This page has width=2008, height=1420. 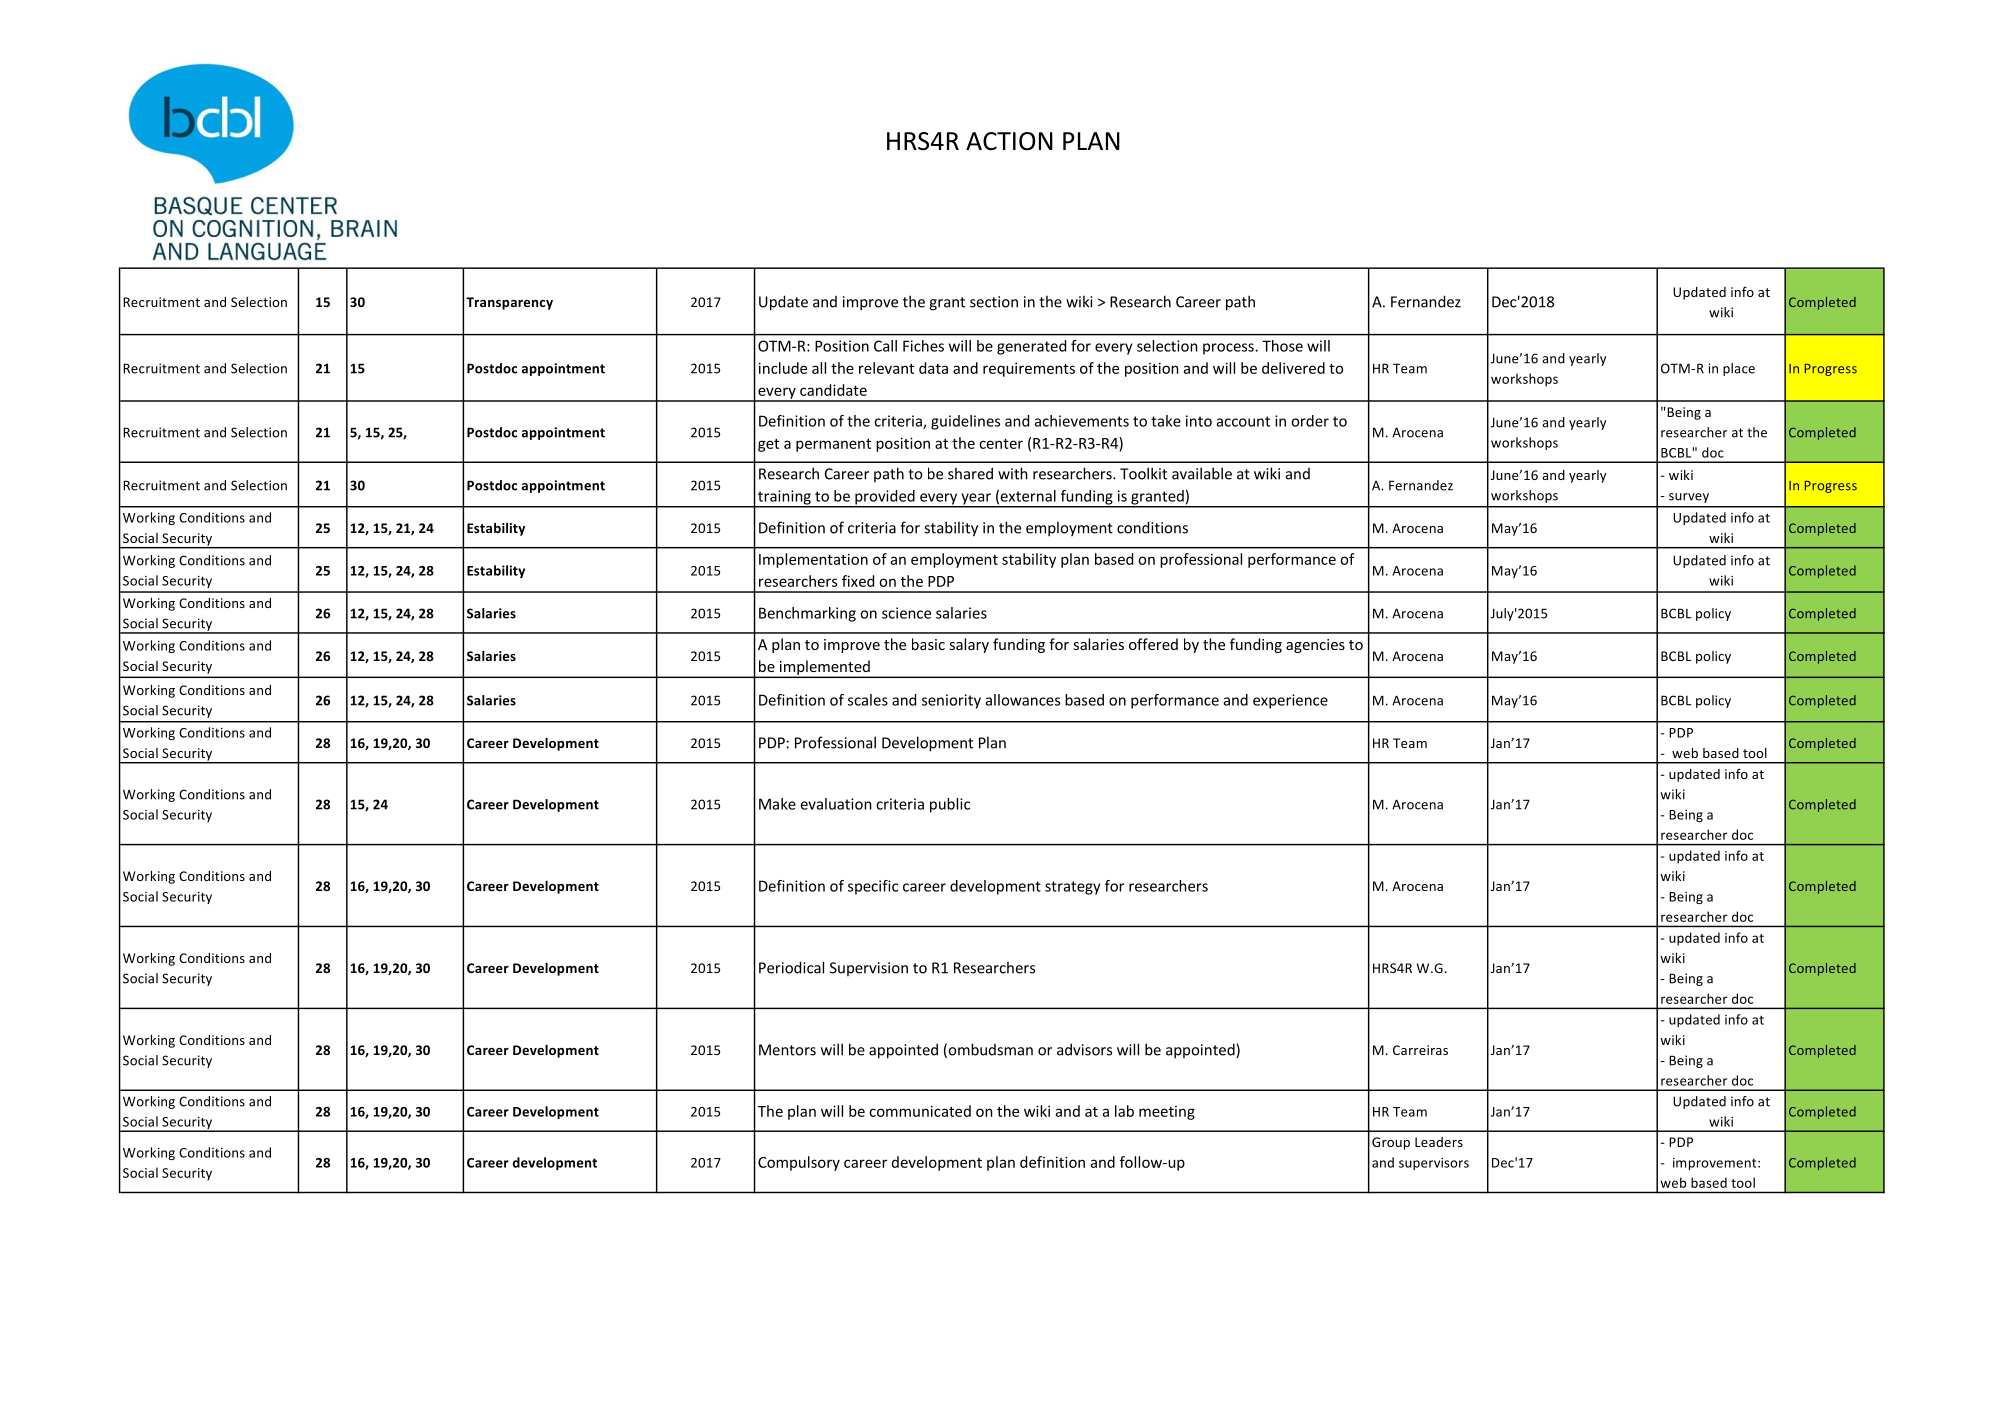 What do you see at coordinates (1315, 646) in the page?
I see `agencies` at bounding box center [1315, 646].
